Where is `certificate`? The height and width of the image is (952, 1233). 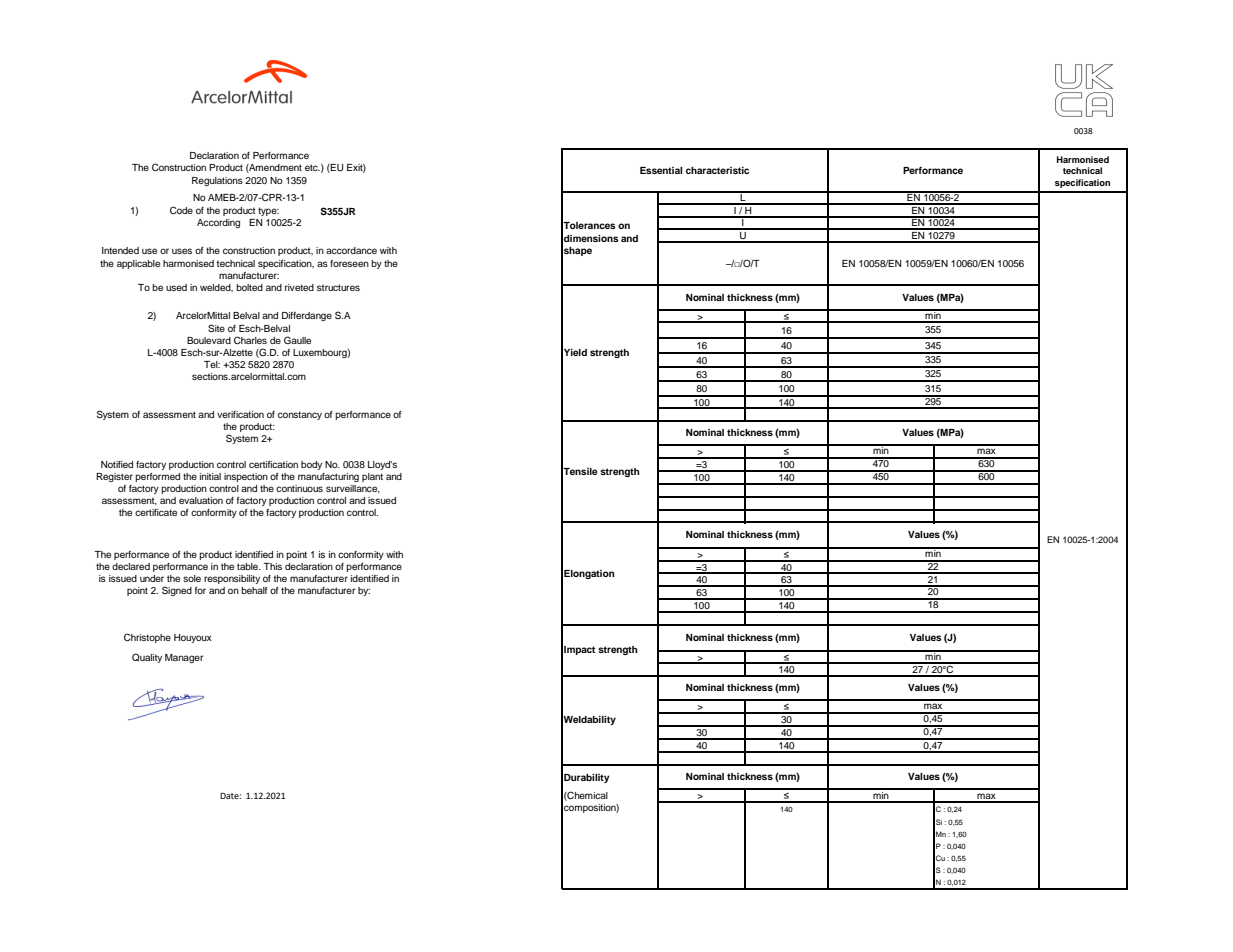
certificate is located at coordinates (156, 512).
